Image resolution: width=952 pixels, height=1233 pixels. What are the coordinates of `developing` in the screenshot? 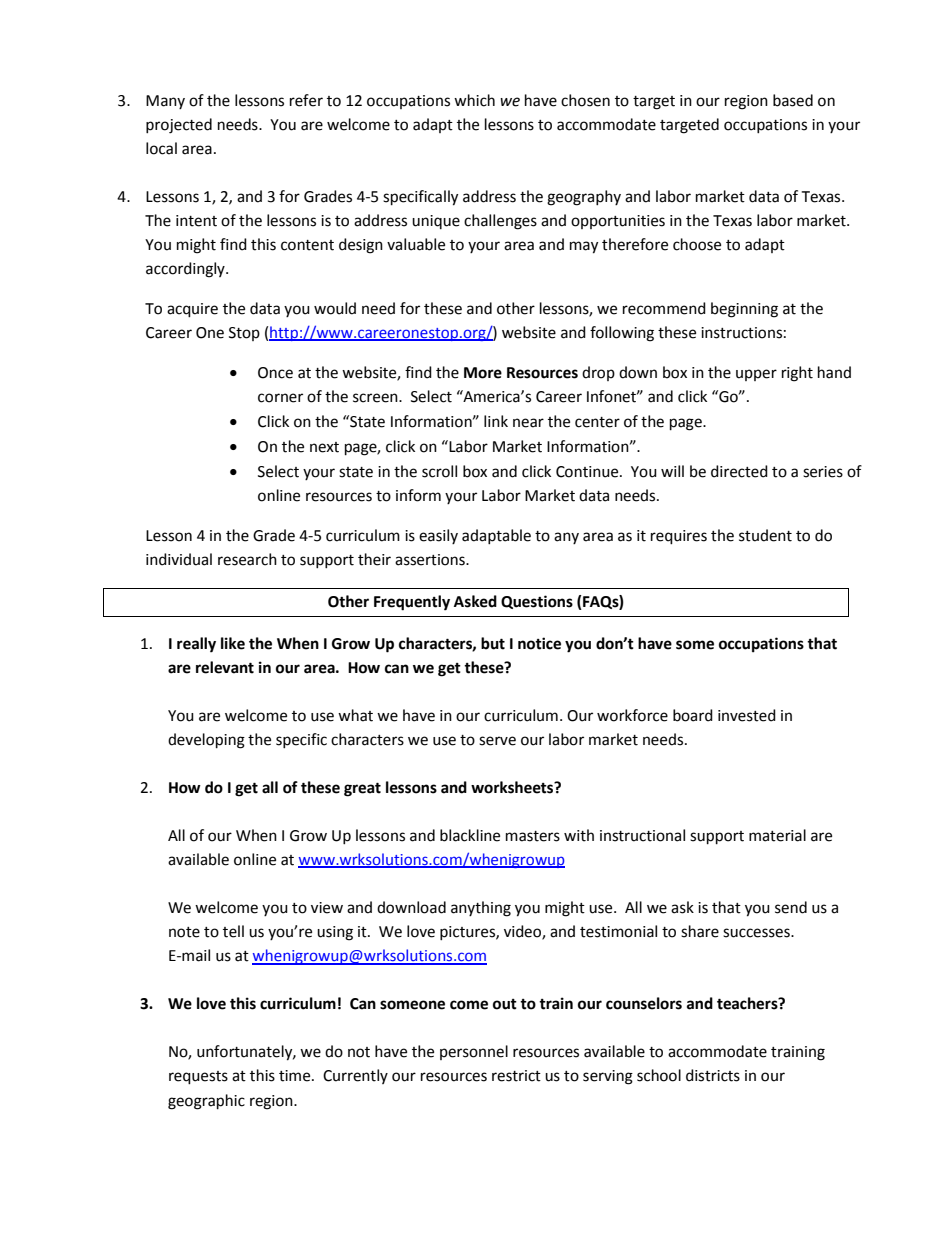 It's located at (206, 741).
